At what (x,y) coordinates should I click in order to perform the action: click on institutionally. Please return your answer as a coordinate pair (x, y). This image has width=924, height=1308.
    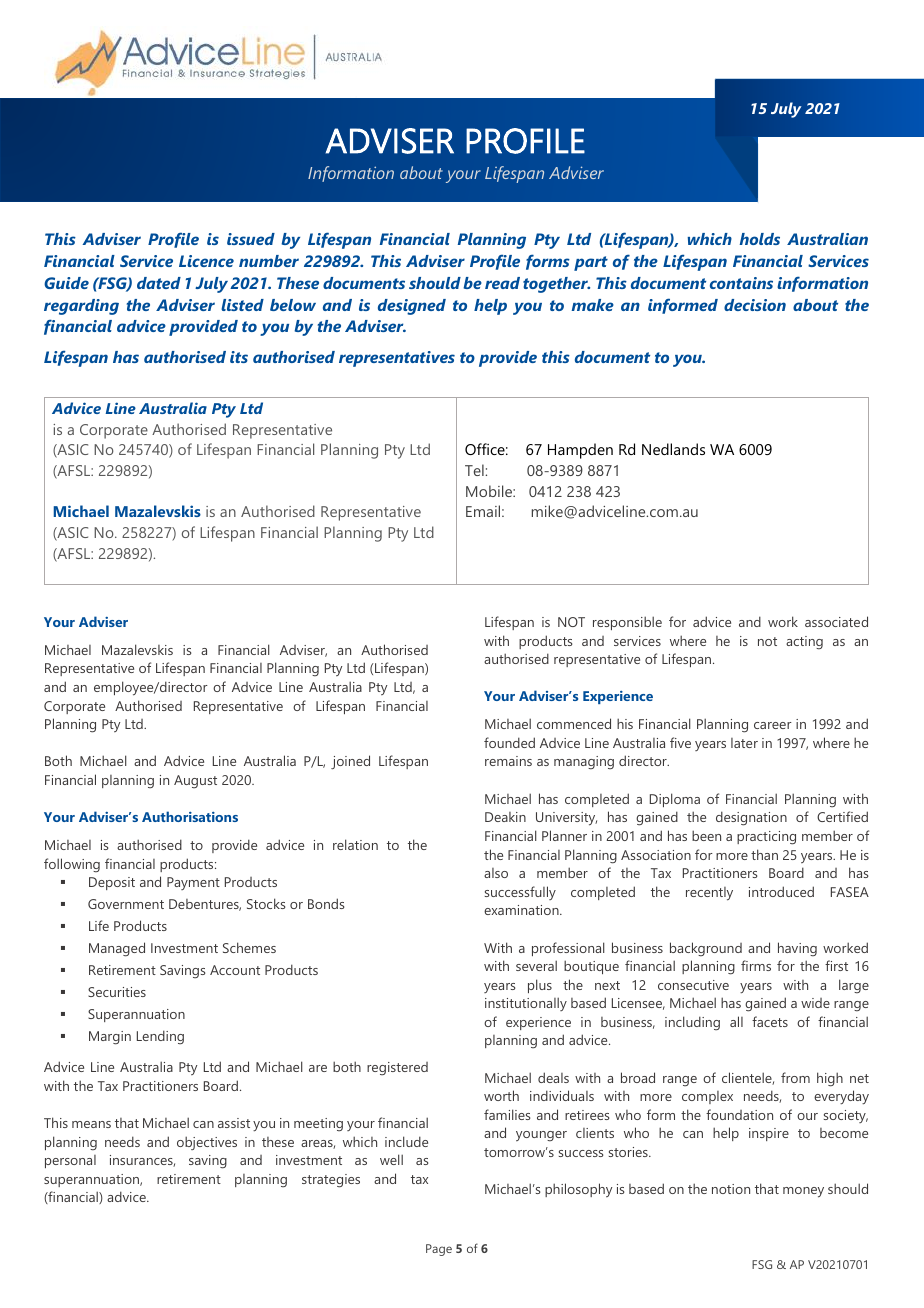
    Looking at the image, I should click on (526, 1004).
